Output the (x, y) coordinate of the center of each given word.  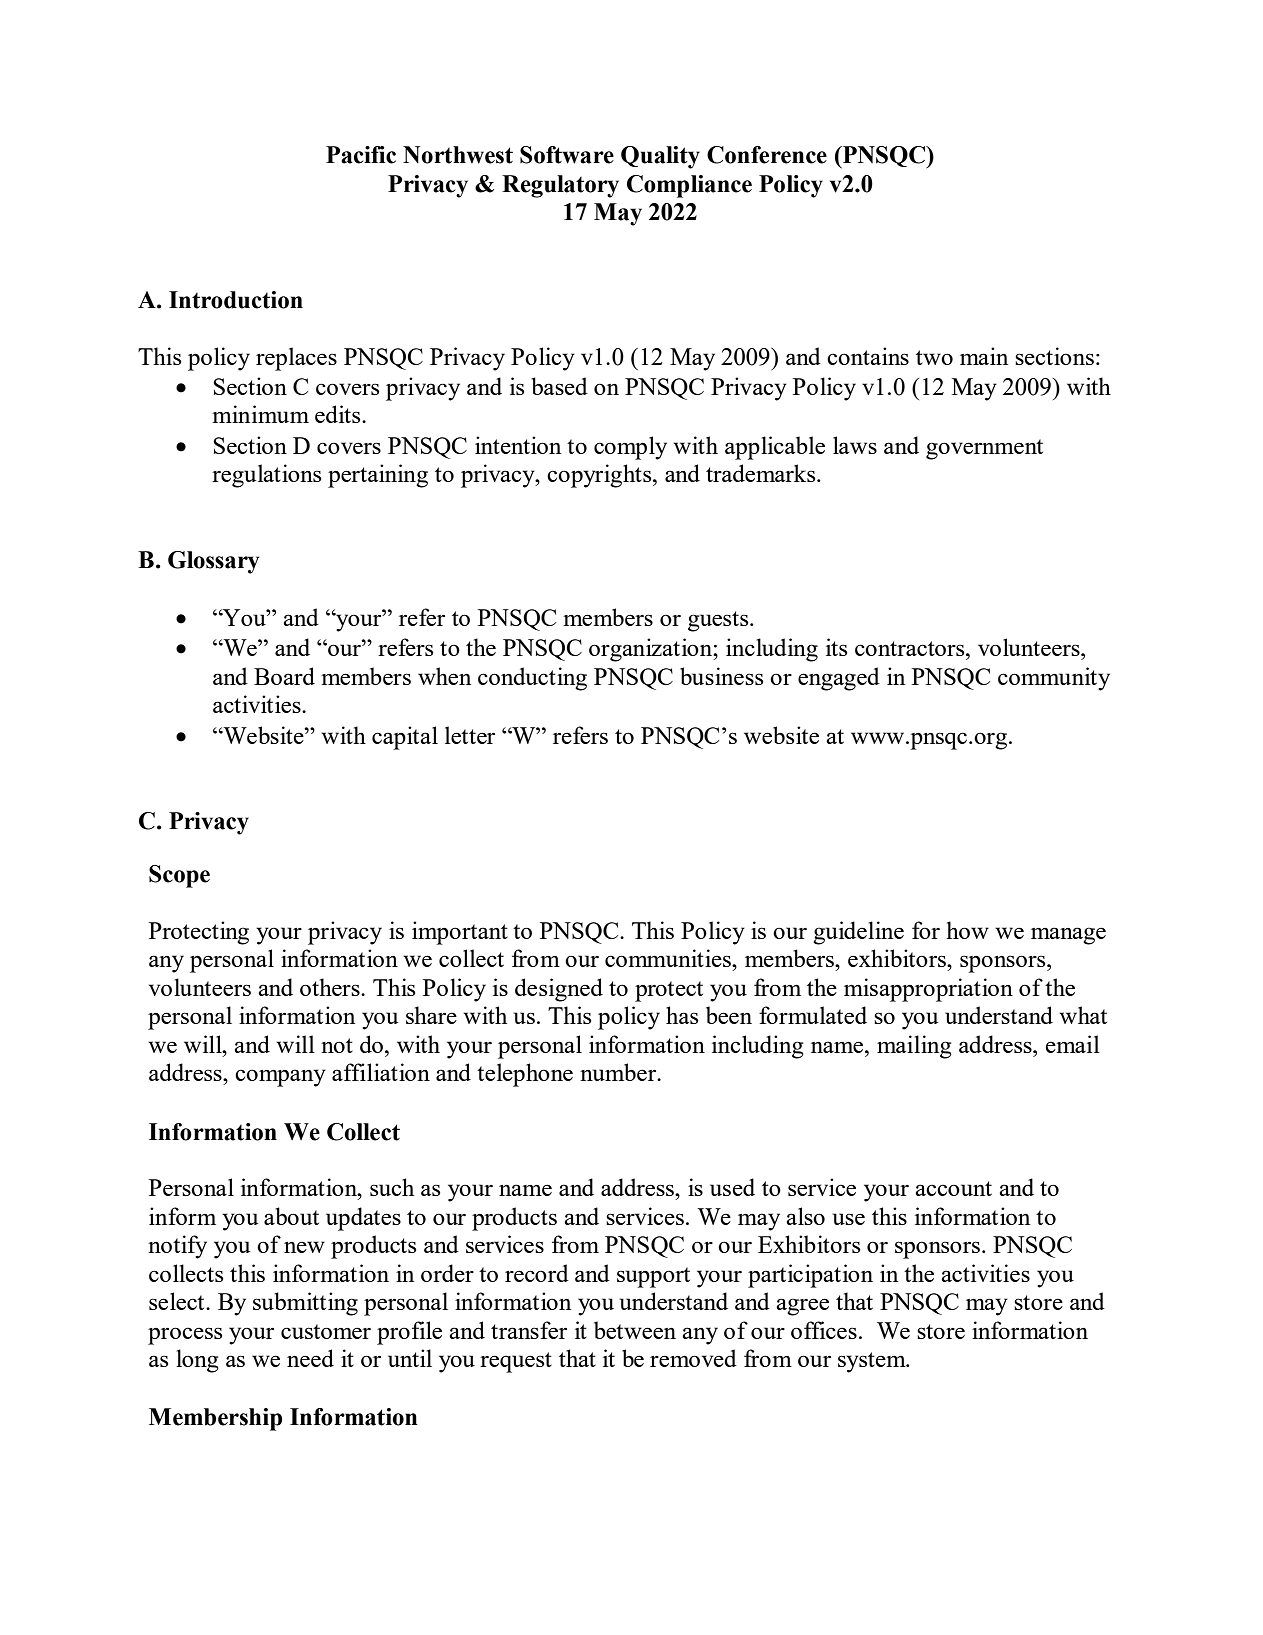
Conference (767, 155)
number (619, 1072)
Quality (660, 157)
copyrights (600, 476)
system (873, 1362)
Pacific (361, 155)
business (721, 676)
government (984, 449)
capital (405, 738)
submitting (305, 1304)
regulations (266, 476)
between (635, 1330)
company (280, 1078)
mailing (914, 1047)
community (1054, 679)
